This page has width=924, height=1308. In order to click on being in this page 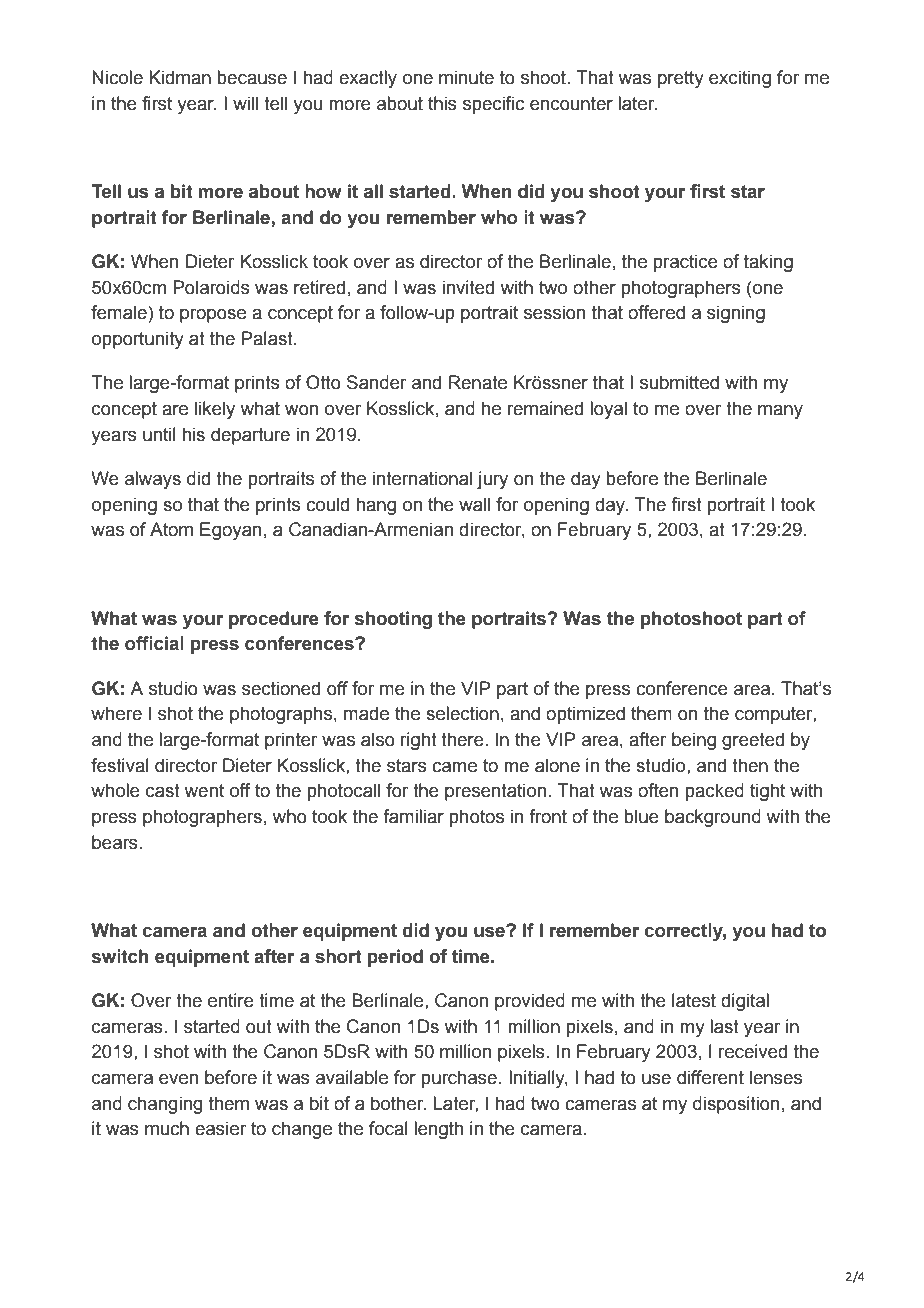, I will do `click(694, 741)`.
